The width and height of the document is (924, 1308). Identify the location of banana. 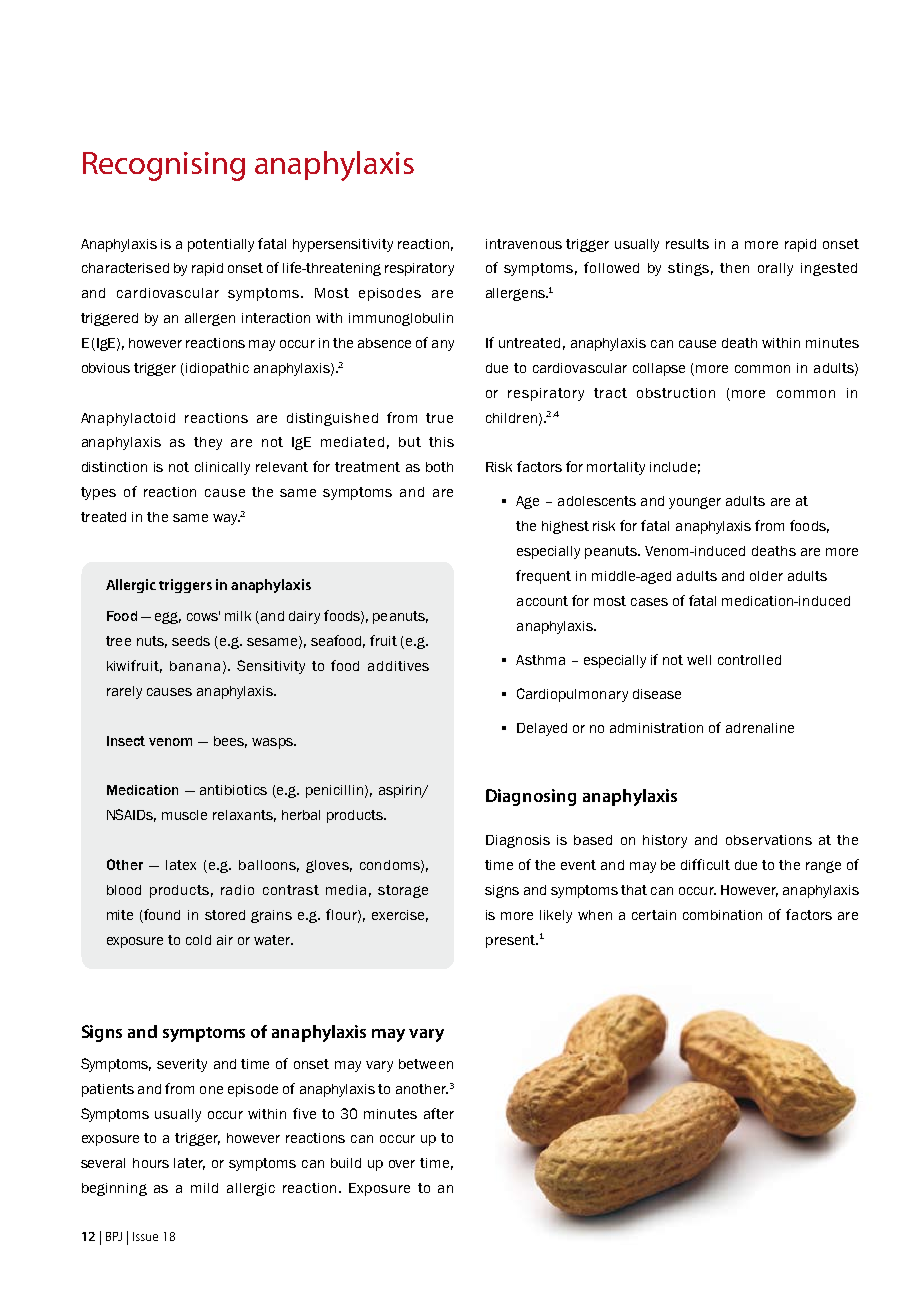
(195, 666).
